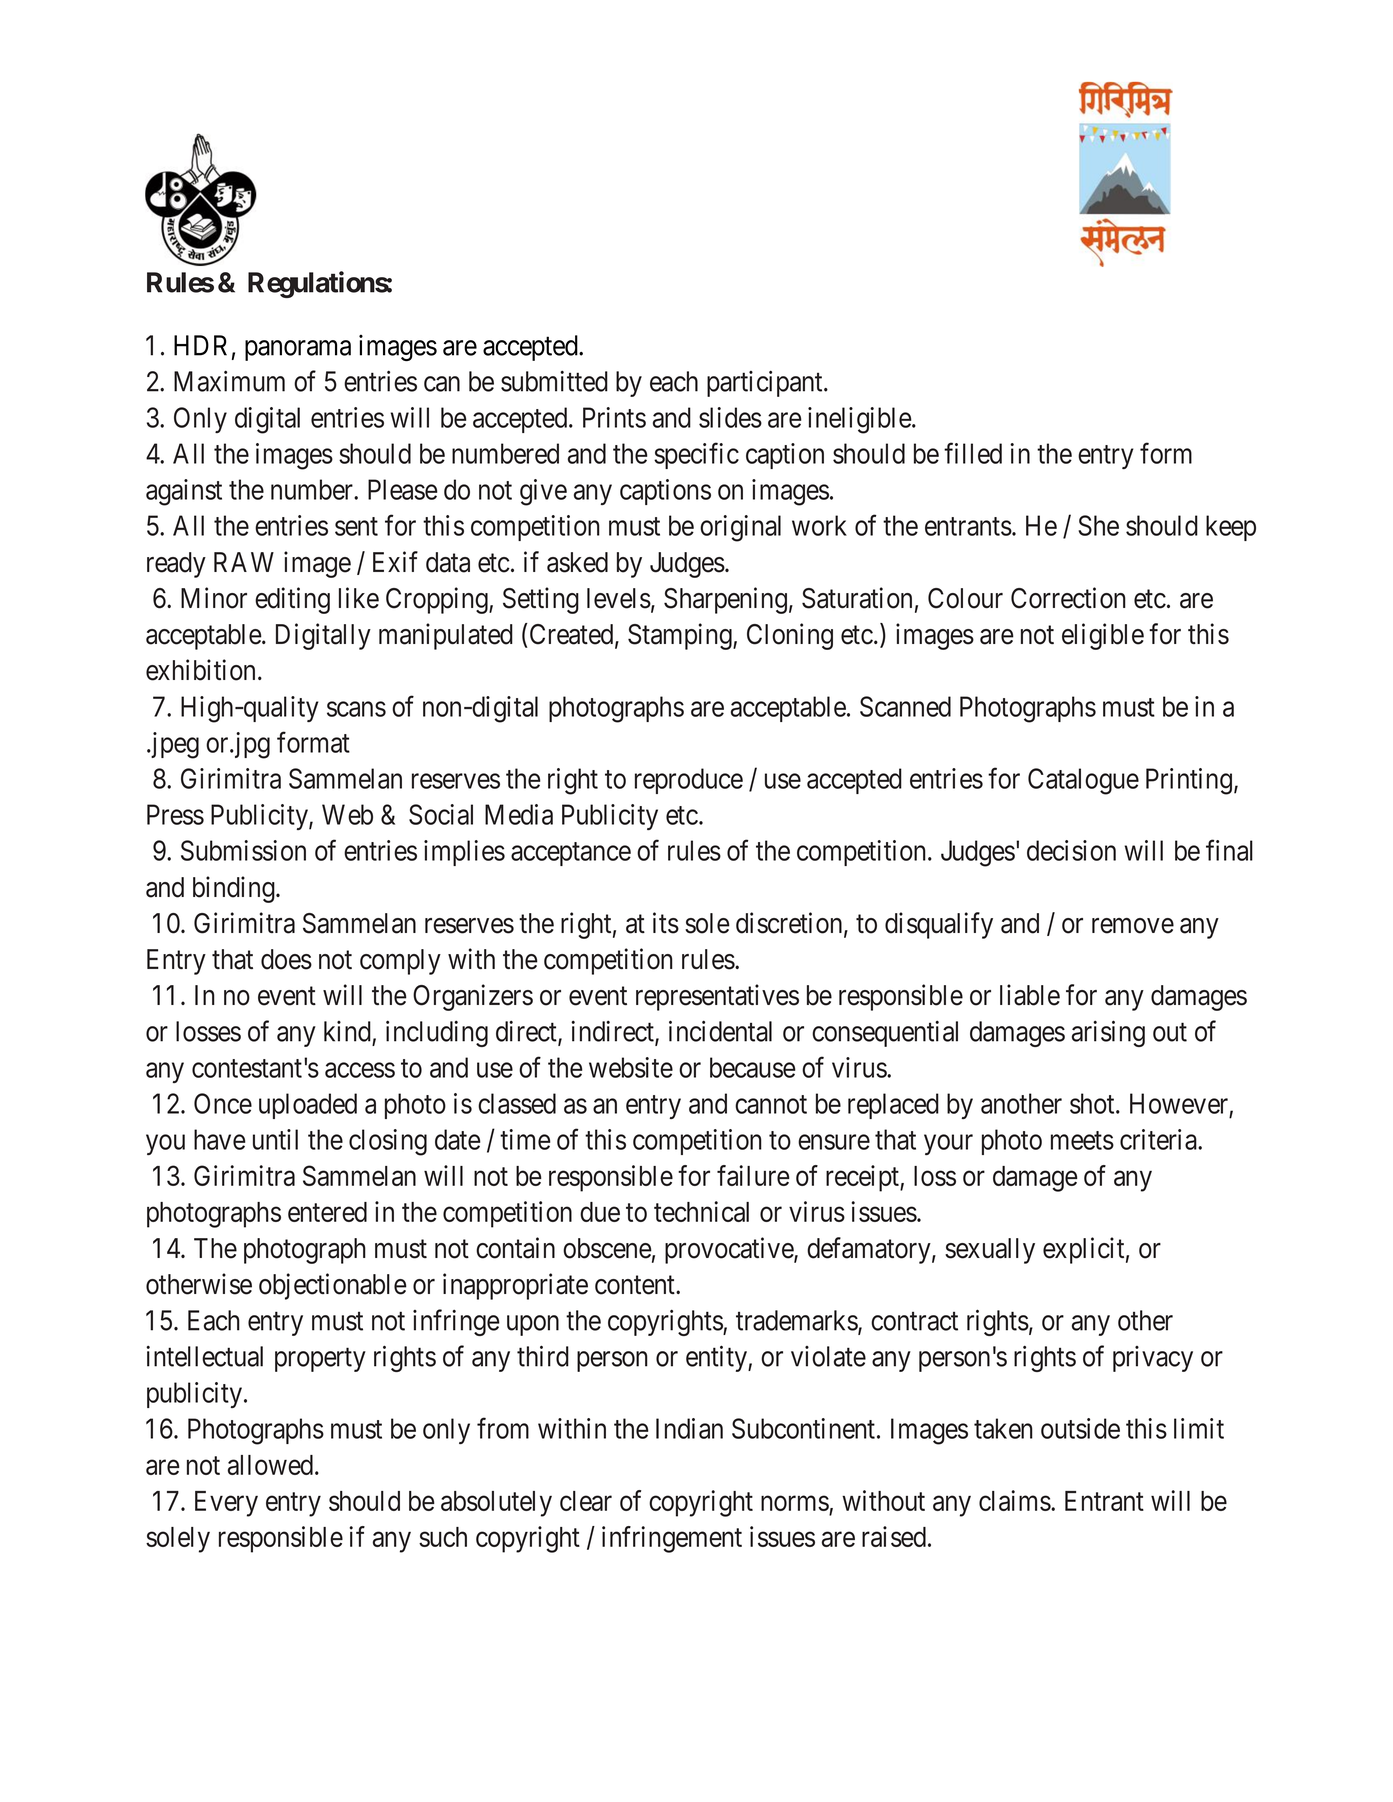 The height and width of the screenshot is (1802, 1393). Describe the element at coordinates (766, 383) in the screenshot. I see `participant` at that location.
